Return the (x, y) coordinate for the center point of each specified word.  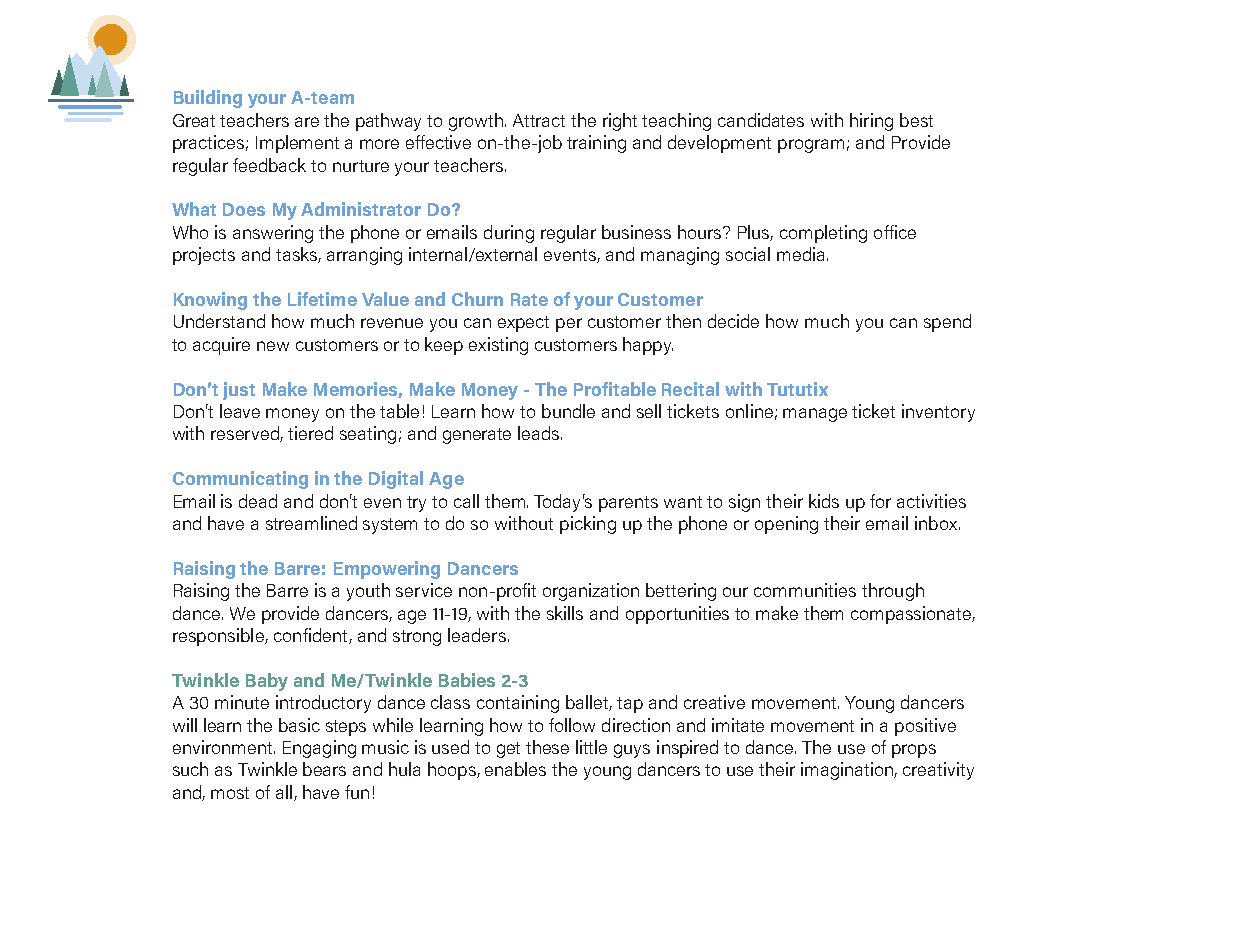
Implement (297, 144)
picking (588, 525)
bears (324, 769)
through (893, 592)
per (569, 325)
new (273, 346)
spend (947, 323)
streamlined (311, 523)
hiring (871, 122)
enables (515, 769)
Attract (539, 120)
